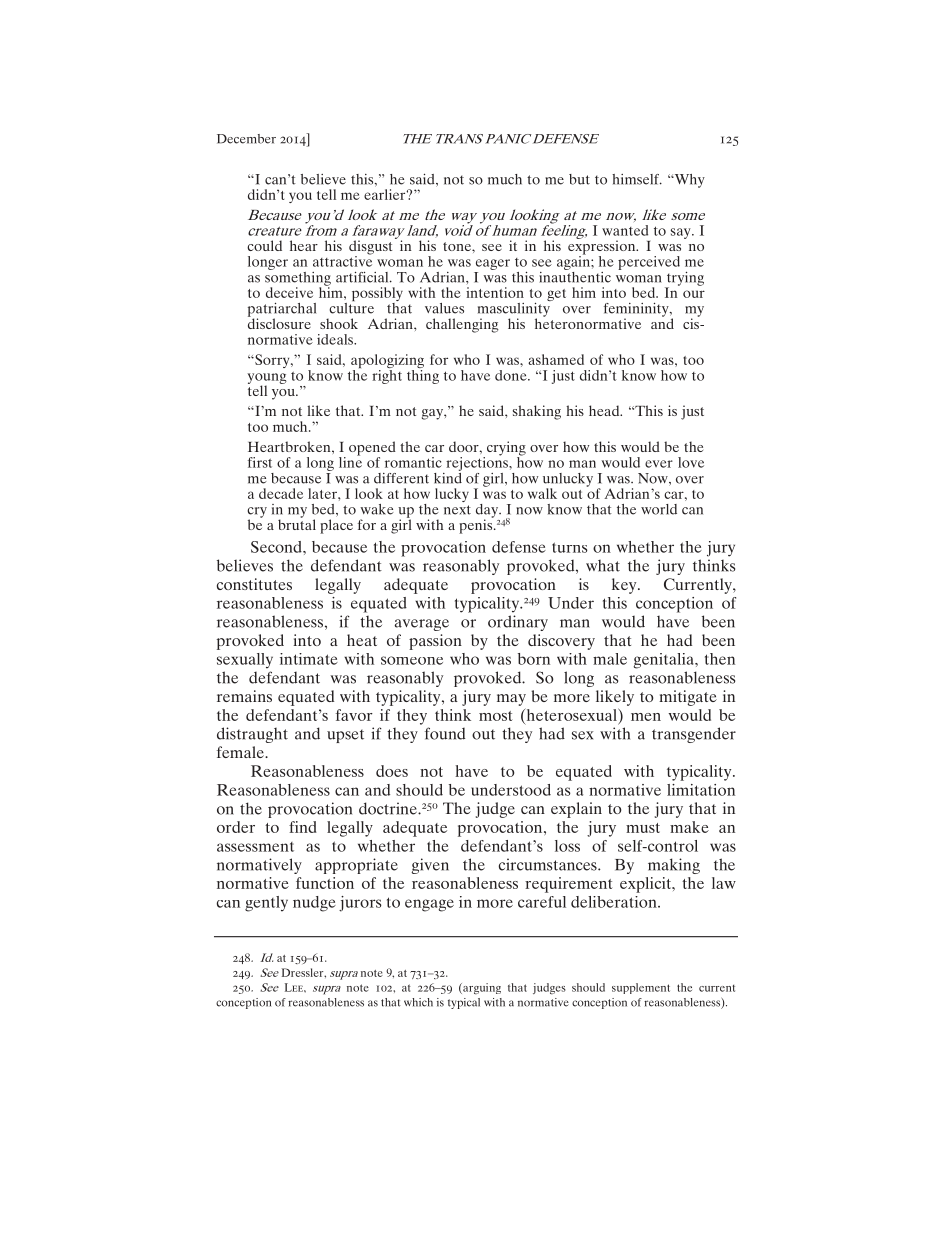 The image size is (952, 1233). What do you see at coordinates (478, 462) in the document?
I see `rejections` at bounding box center [478, 462].
